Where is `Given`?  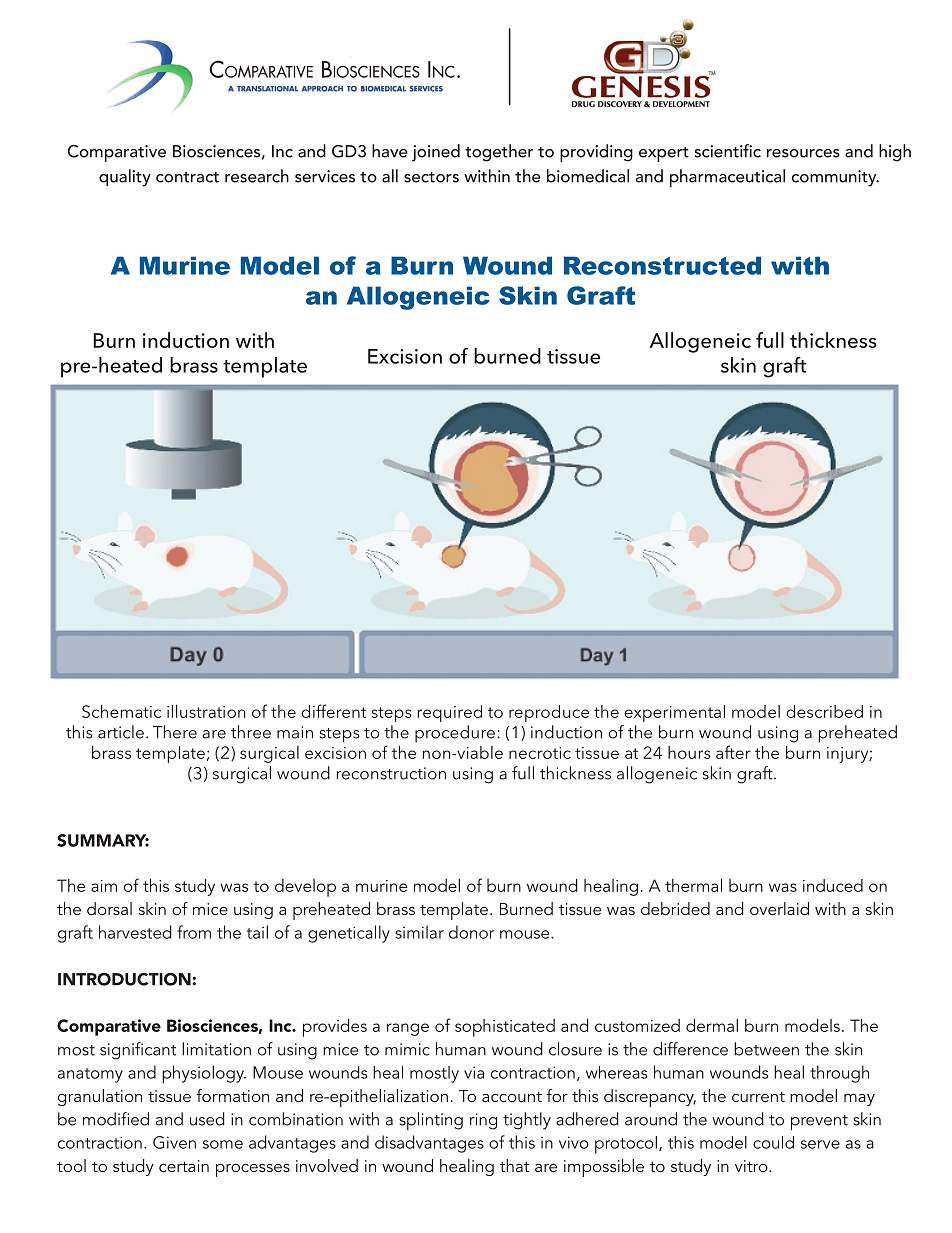
Given is located at coordinates (174, 1142).
